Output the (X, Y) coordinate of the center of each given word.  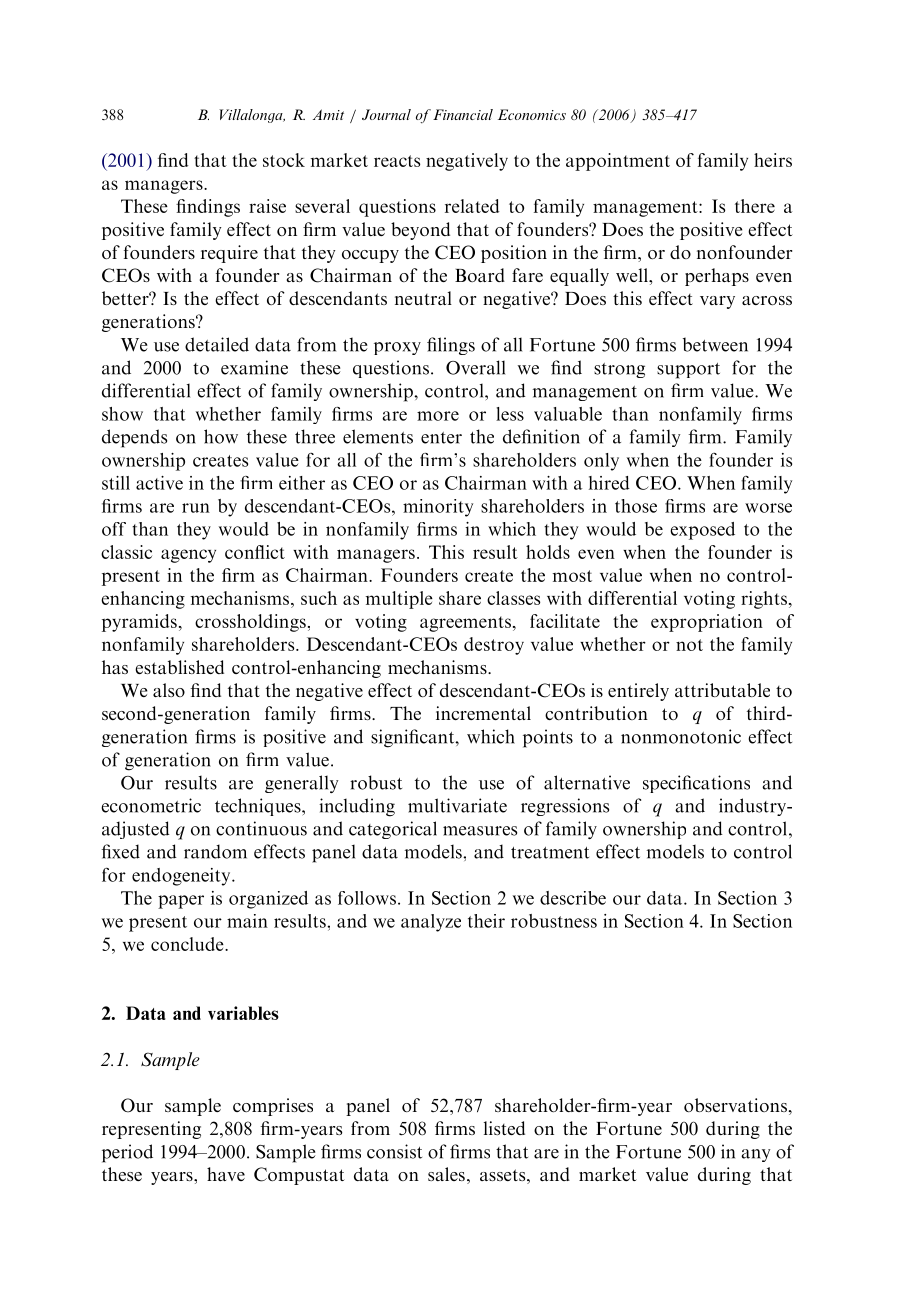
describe (573, 898)
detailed (217, 344)
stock (284, 160)
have (226, 1174)
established (179, 667)
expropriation (707, 623)
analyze (431, 923)
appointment (618, 162)
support (688, 371)
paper (181, 902)
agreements (465, 624)
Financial (463, 114)
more (438, 416)
